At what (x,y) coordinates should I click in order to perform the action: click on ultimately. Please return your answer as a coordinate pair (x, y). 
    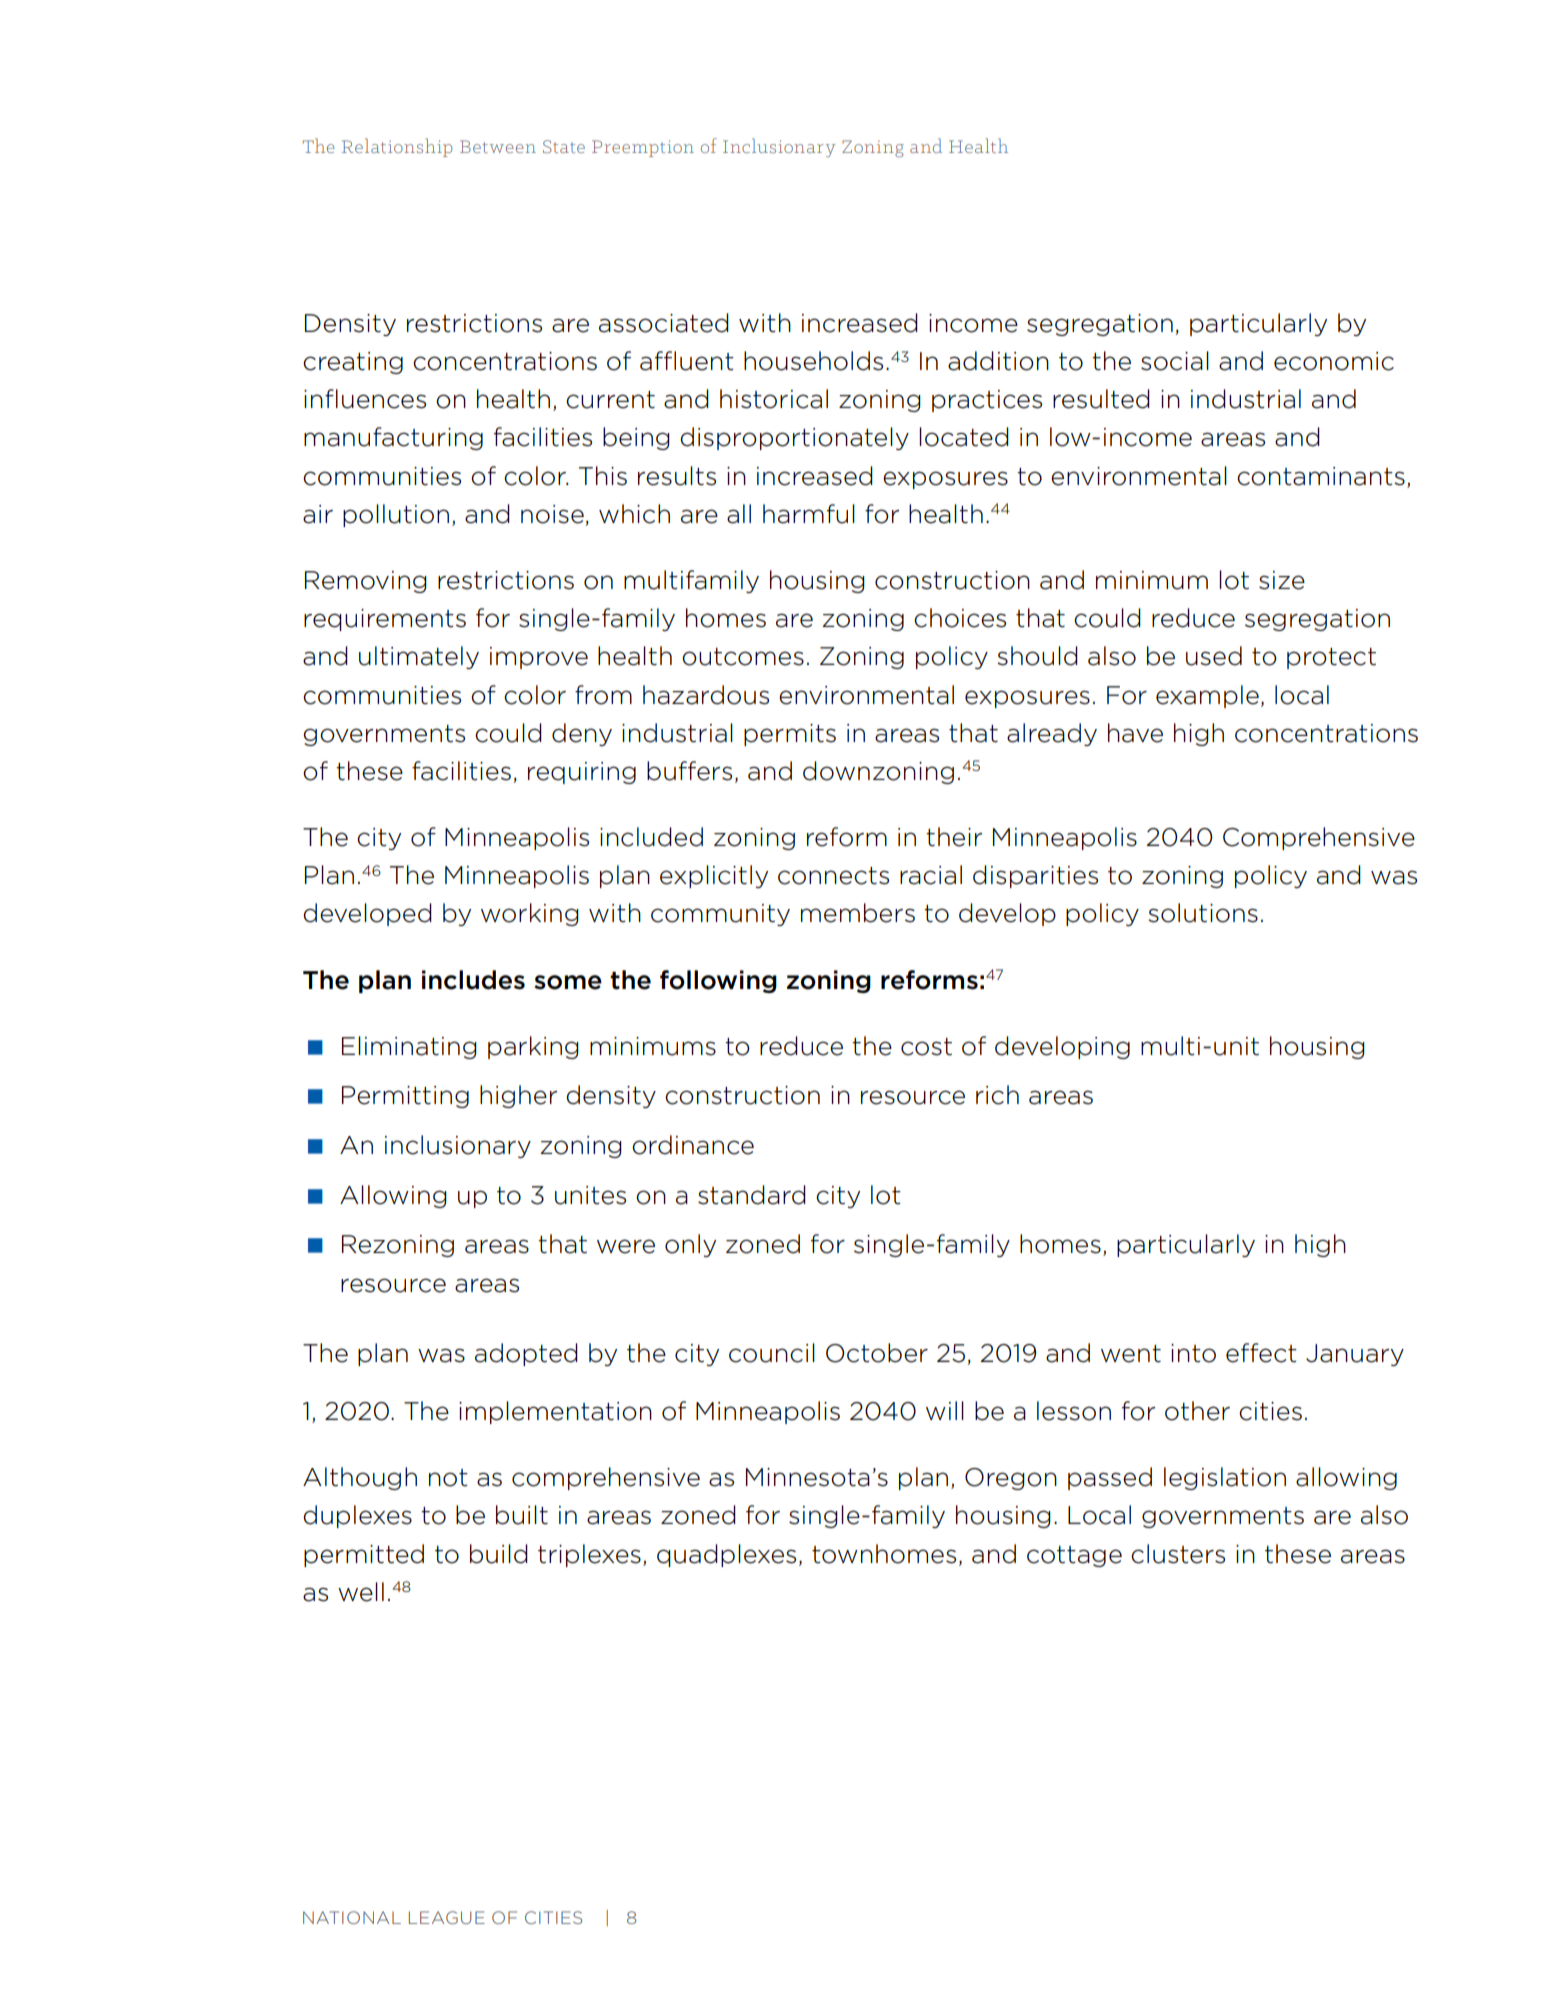
    Looking at the image, I should click on (419, 657).
